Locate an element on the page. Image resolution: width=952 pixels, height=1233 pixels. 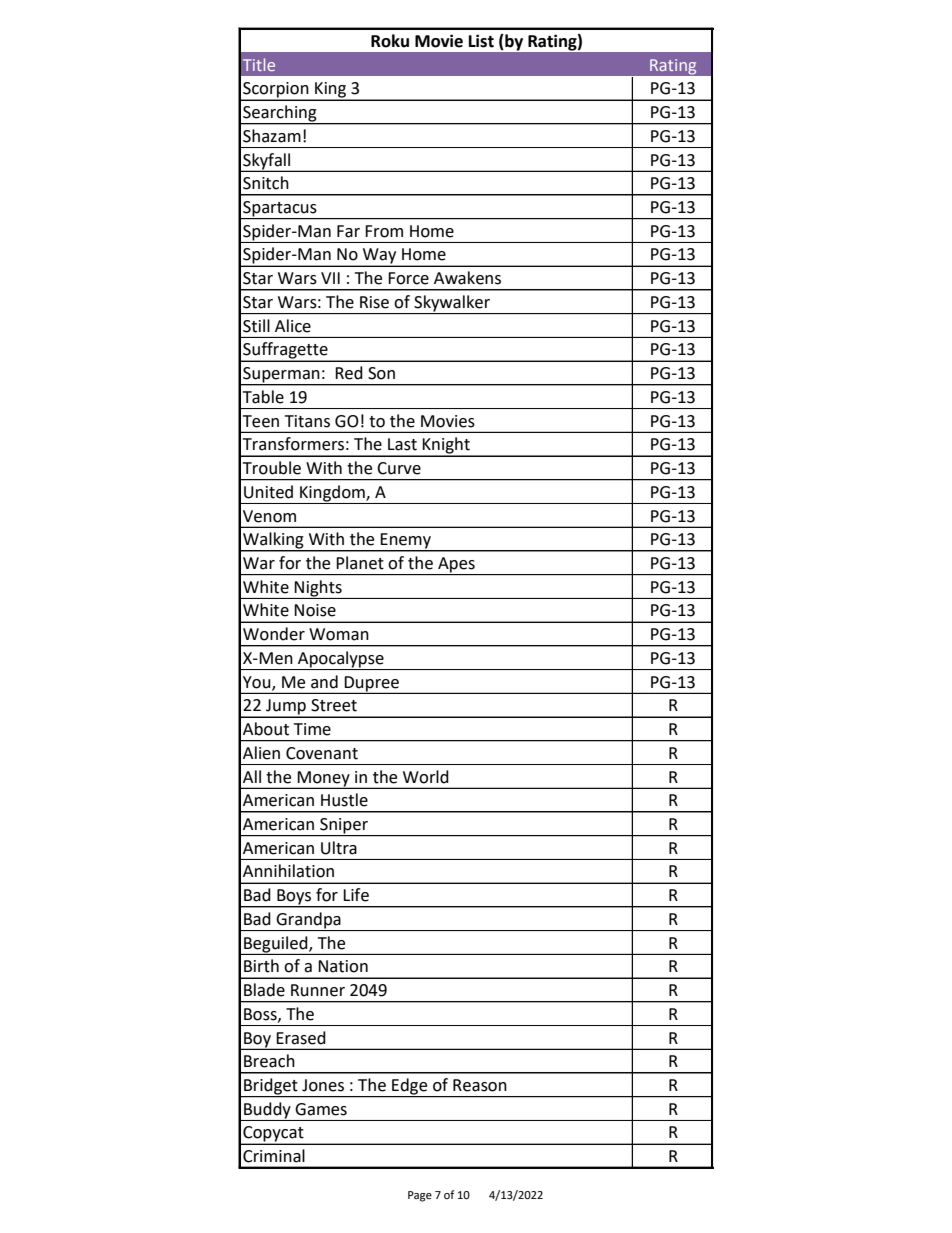
Rise is located at coordinates (374, 302).
